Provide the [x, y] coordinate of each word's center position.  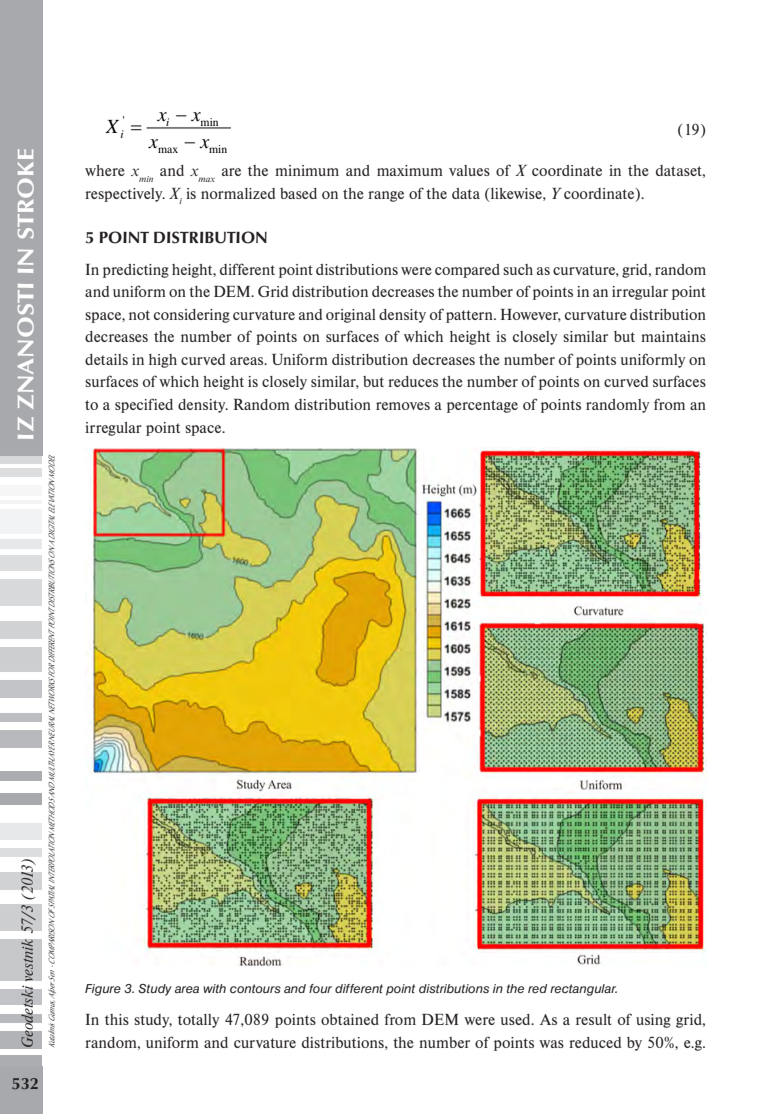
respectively [125, 195]
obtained [350, 1019]
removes [403, 406]
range [386, 196]
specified [144, 405]
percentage [482, 406]
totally [199, 1021]
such [518, 269]
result [594, 1019]
